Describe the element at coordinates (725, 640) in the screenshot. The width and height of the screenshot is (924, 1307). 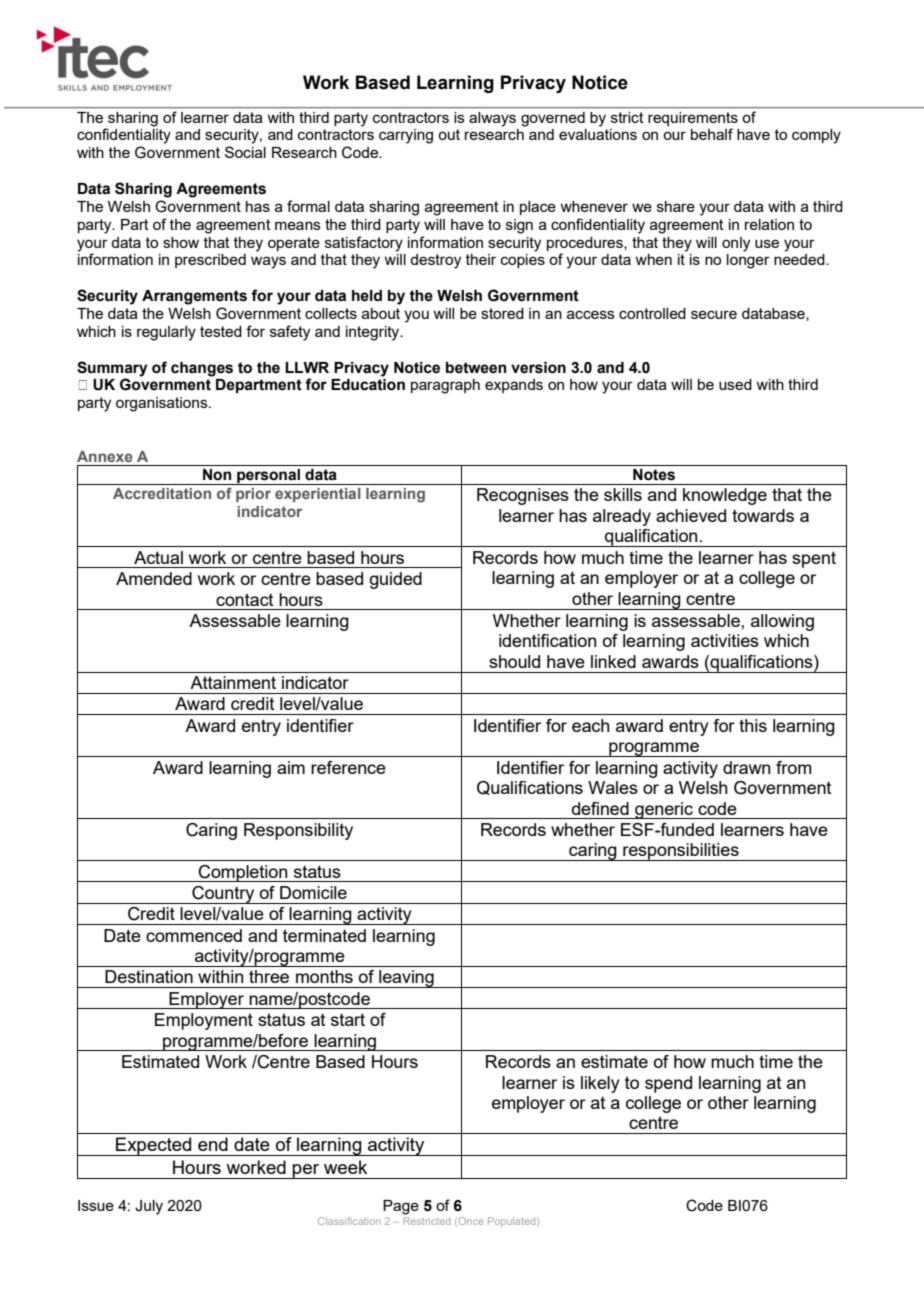
I see `activities` at that location.
